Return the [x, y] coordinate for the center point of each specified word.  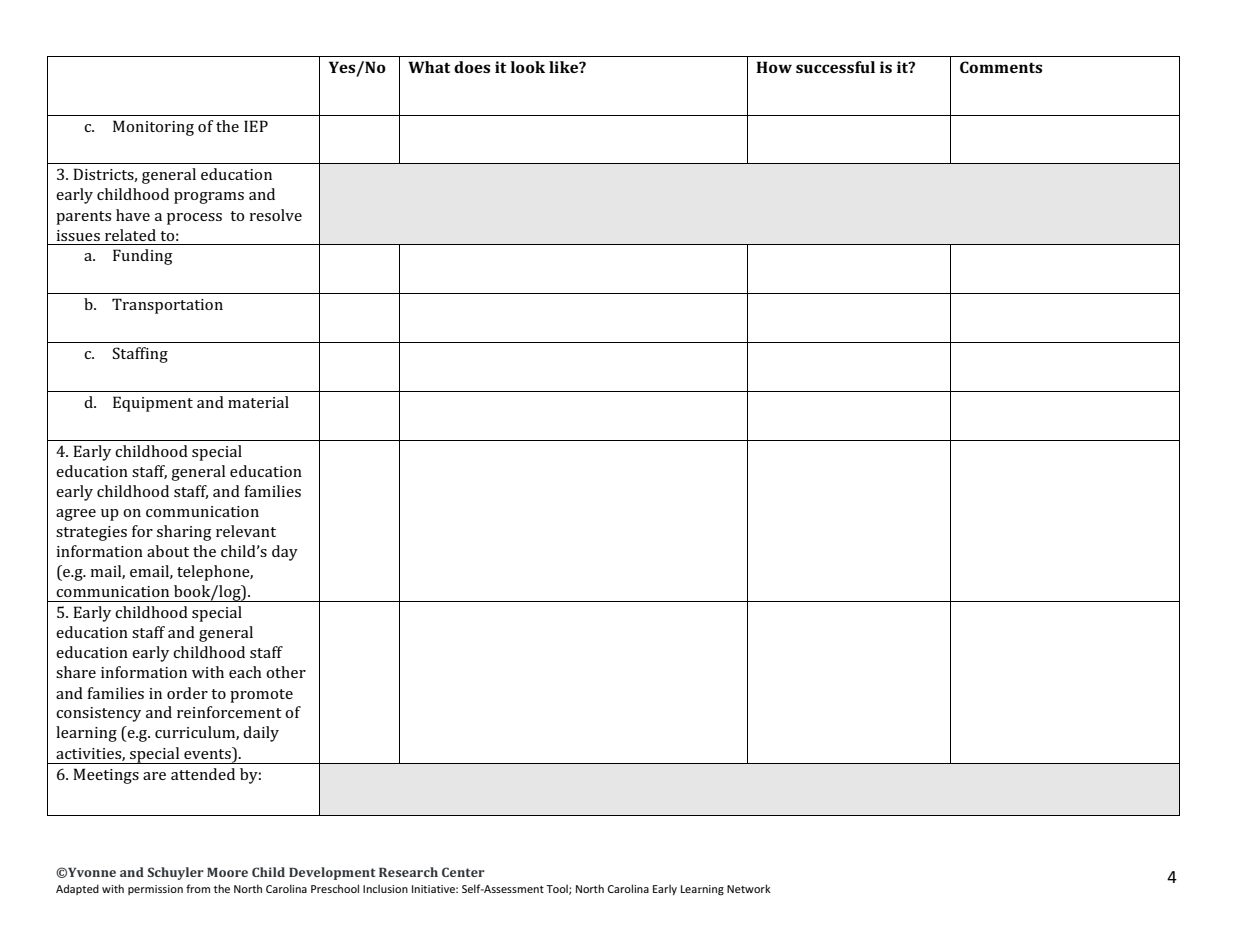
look [528, 67]
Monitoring [153, 128]
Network [749, 888]
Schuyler [176, 873]
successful [835, 67]
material [258, 402]
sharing [184, 533]
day [285, 553]
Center [463, 872]
